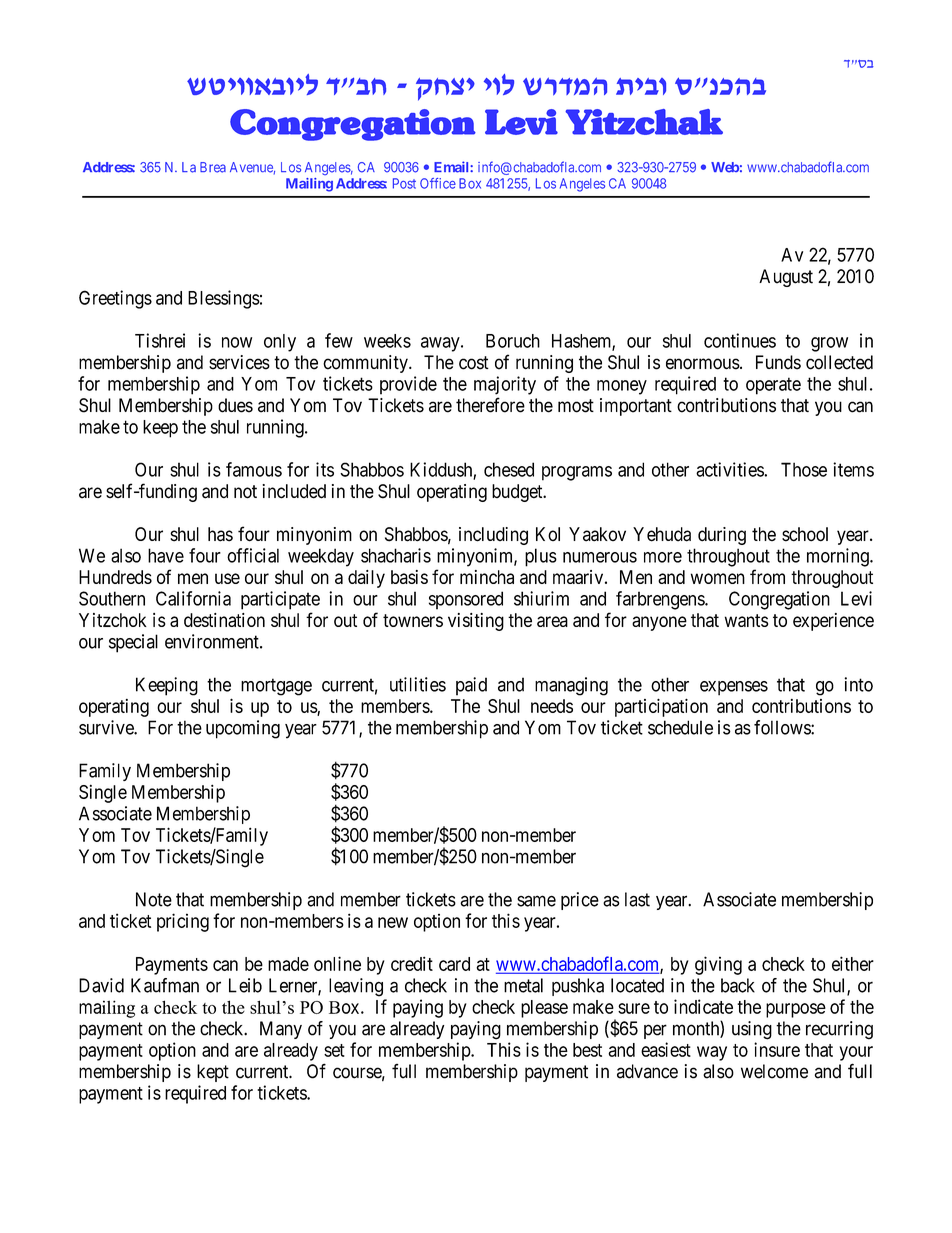  Describe the element at coordinates (404, 183) in the screenshot. I see `Post` at that location.
